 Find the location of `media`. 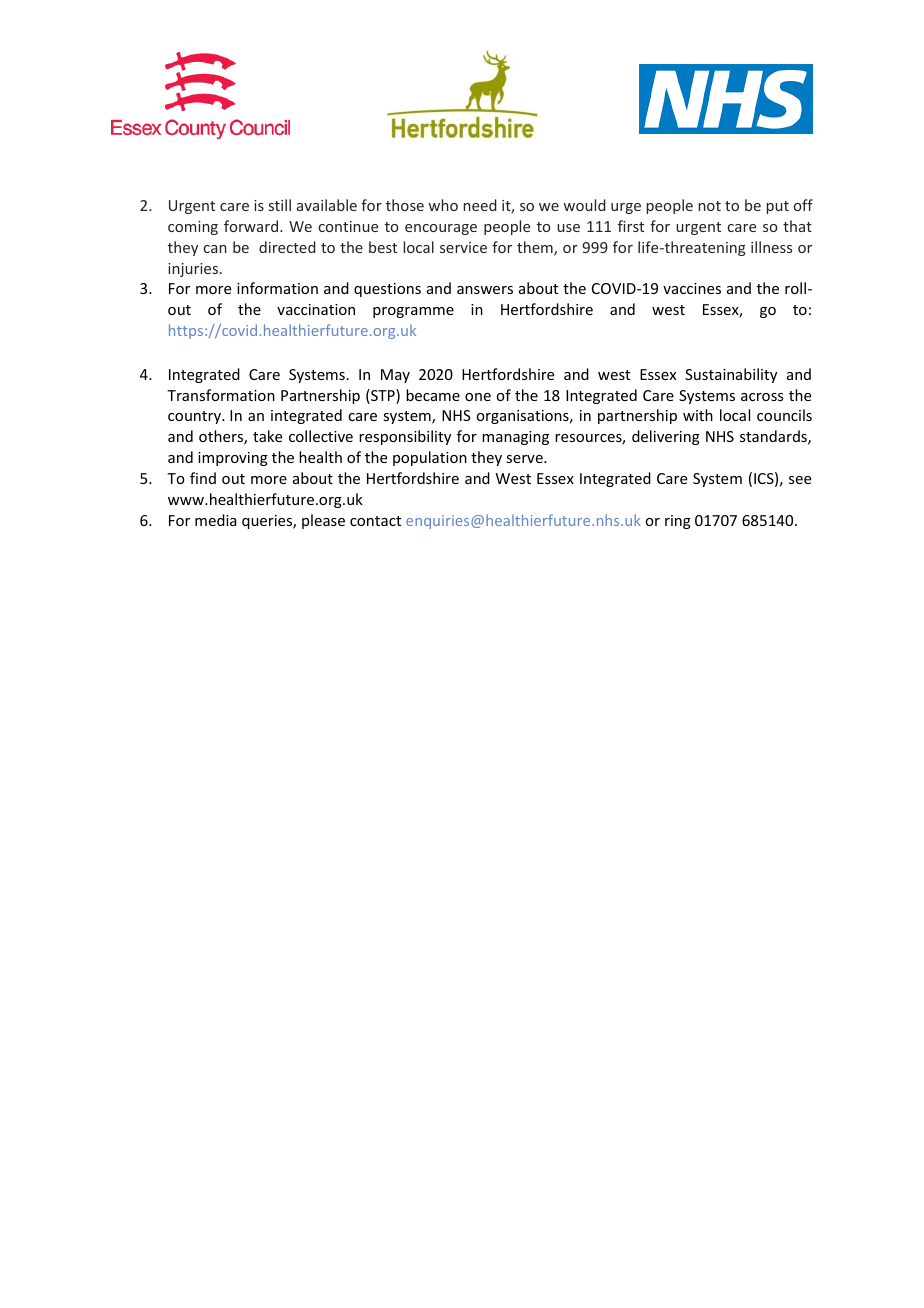

media is located at coordinates (216, 520).
